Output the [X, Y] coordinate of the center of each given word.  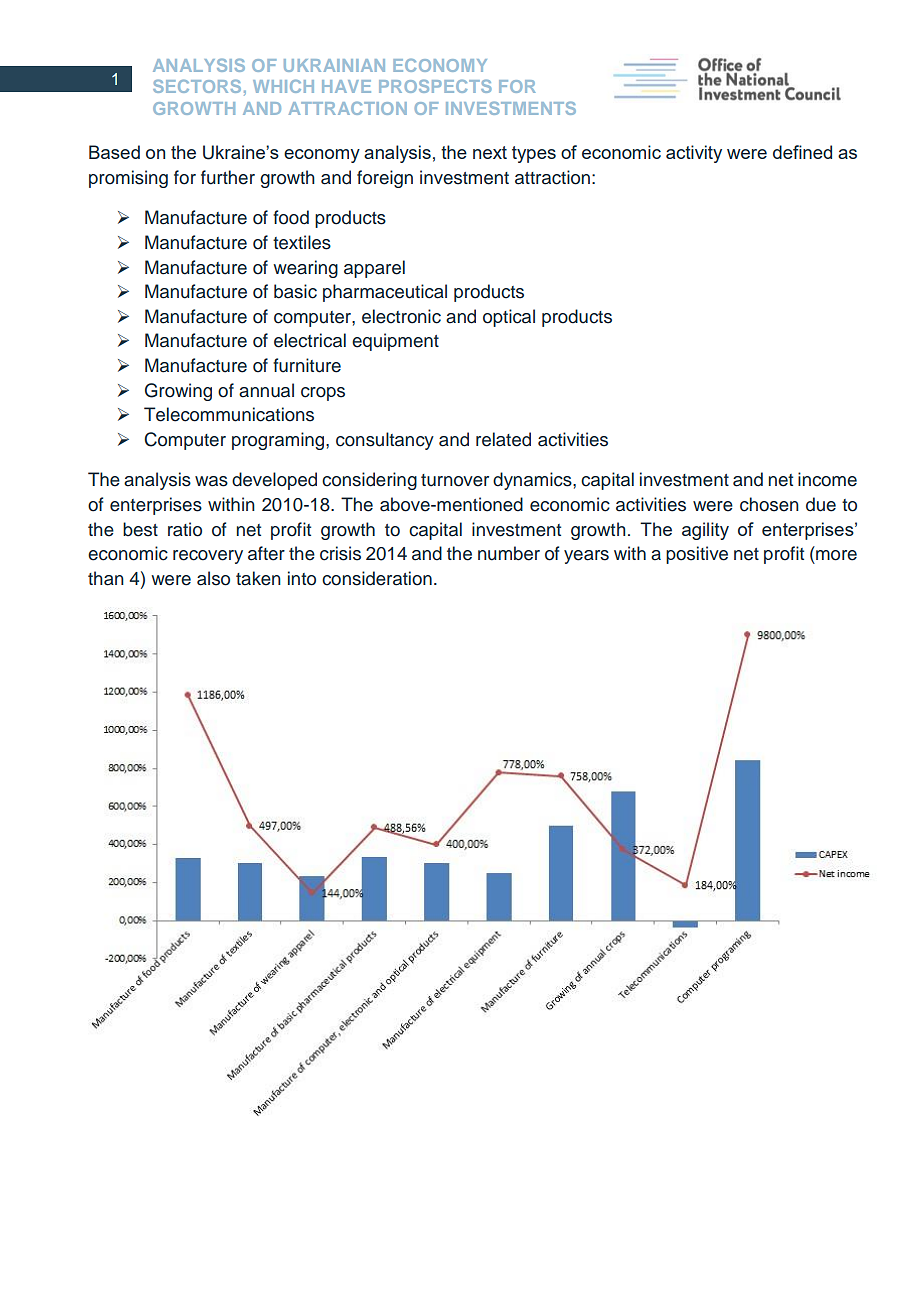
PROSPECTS [435, 86]
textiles [302, 242]
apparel [374, 269]
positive [697, 555]
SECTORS [197, 86]
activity [694, 154]
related [503, 439]
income [827, 479]
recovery [208, 557]
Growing [178, 392]
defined [802, 152]
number [509, 553]
